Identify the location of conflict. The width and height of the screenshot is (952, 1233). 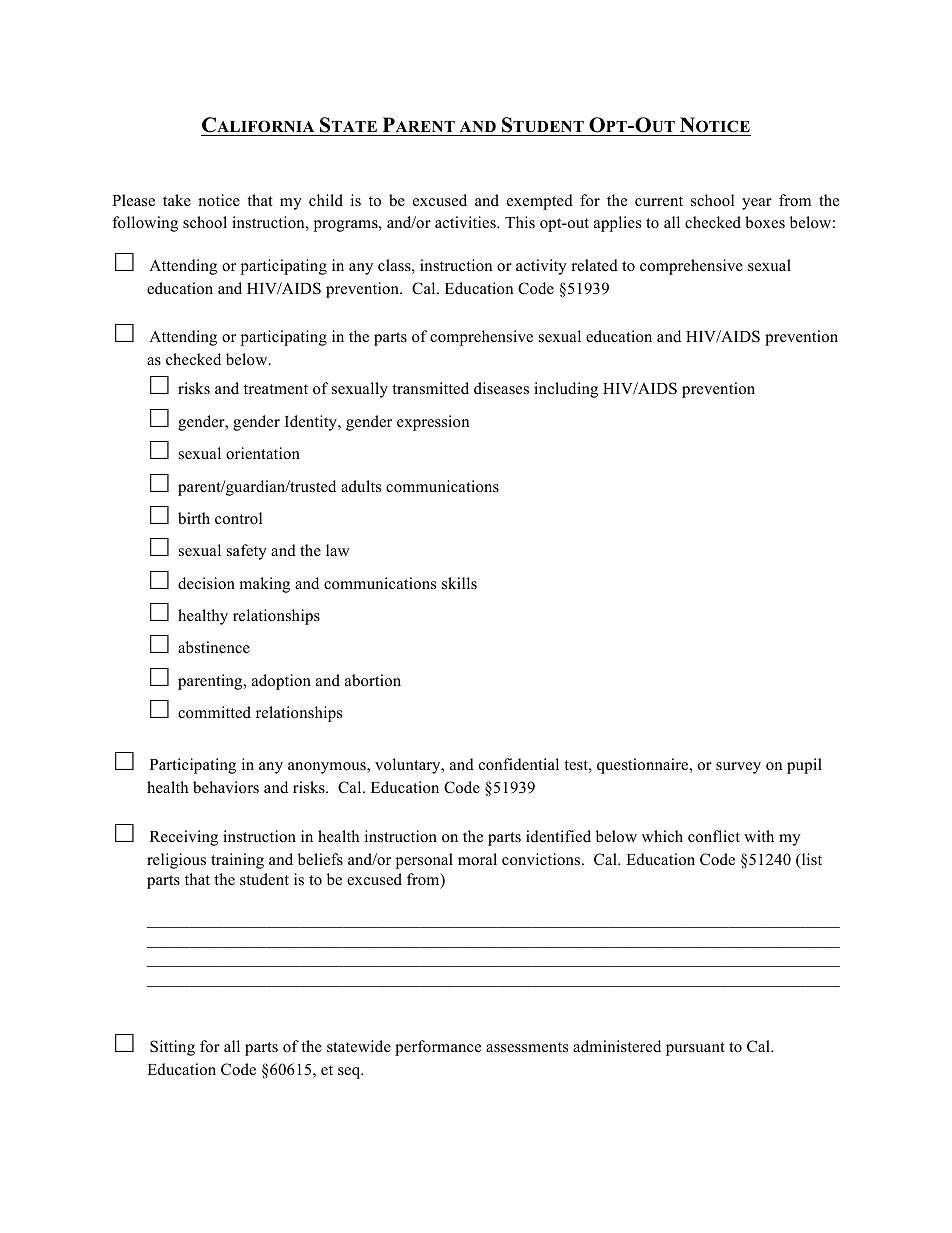
(714, 836).
